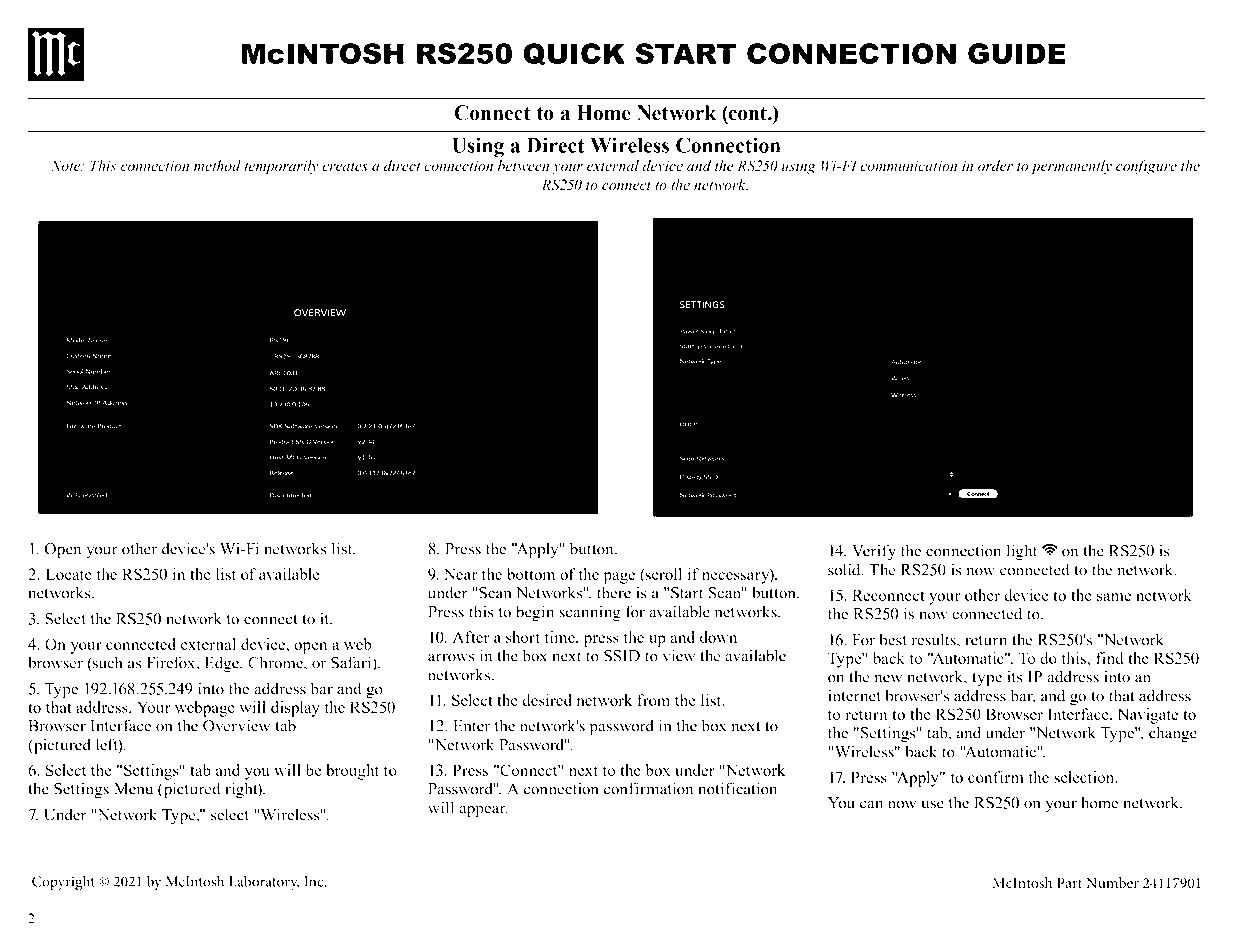  Describe the element at coordinates (69, 574) in the screenshot. I see `Locate` at that location.
